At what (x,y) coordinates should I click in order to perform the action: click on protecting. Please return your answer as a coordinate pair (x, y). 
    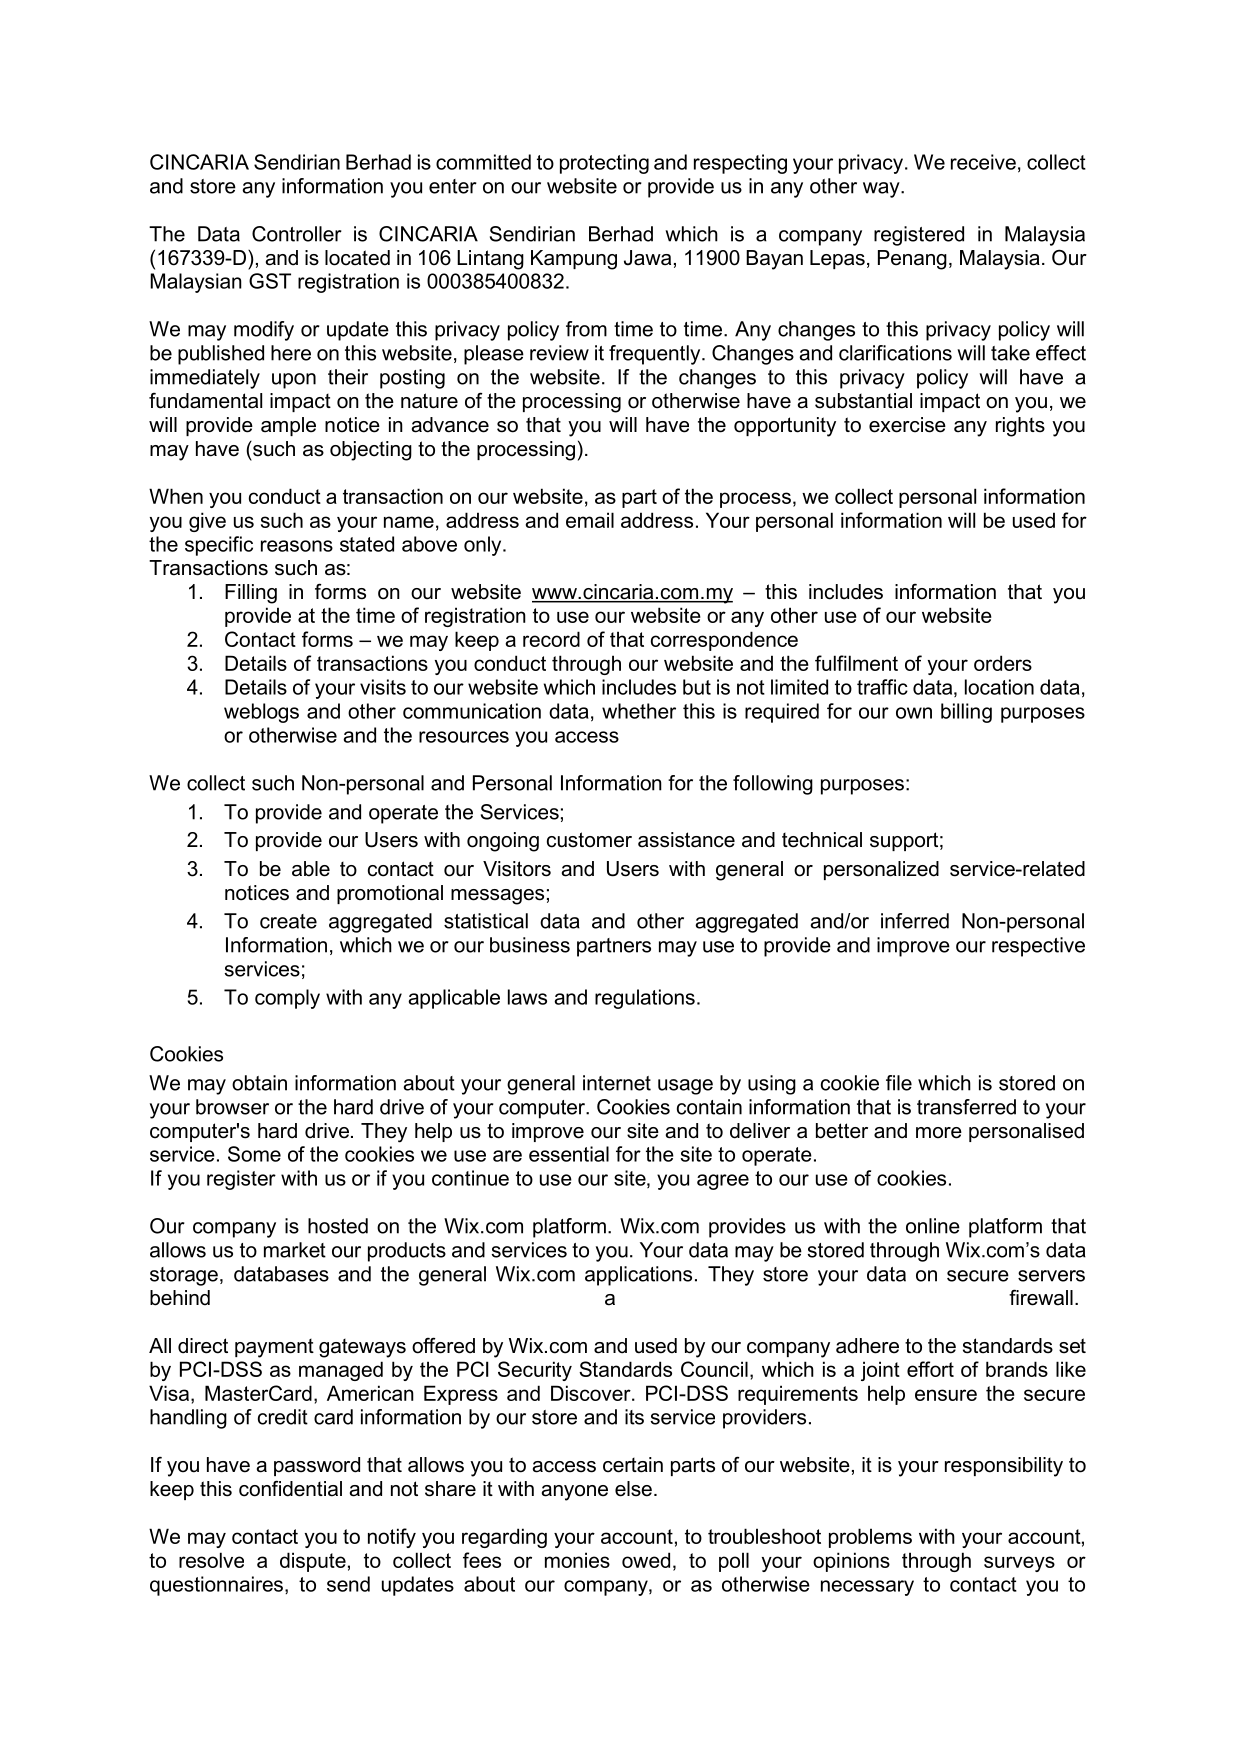
    Looking at the image, I should click on (604, 164).
